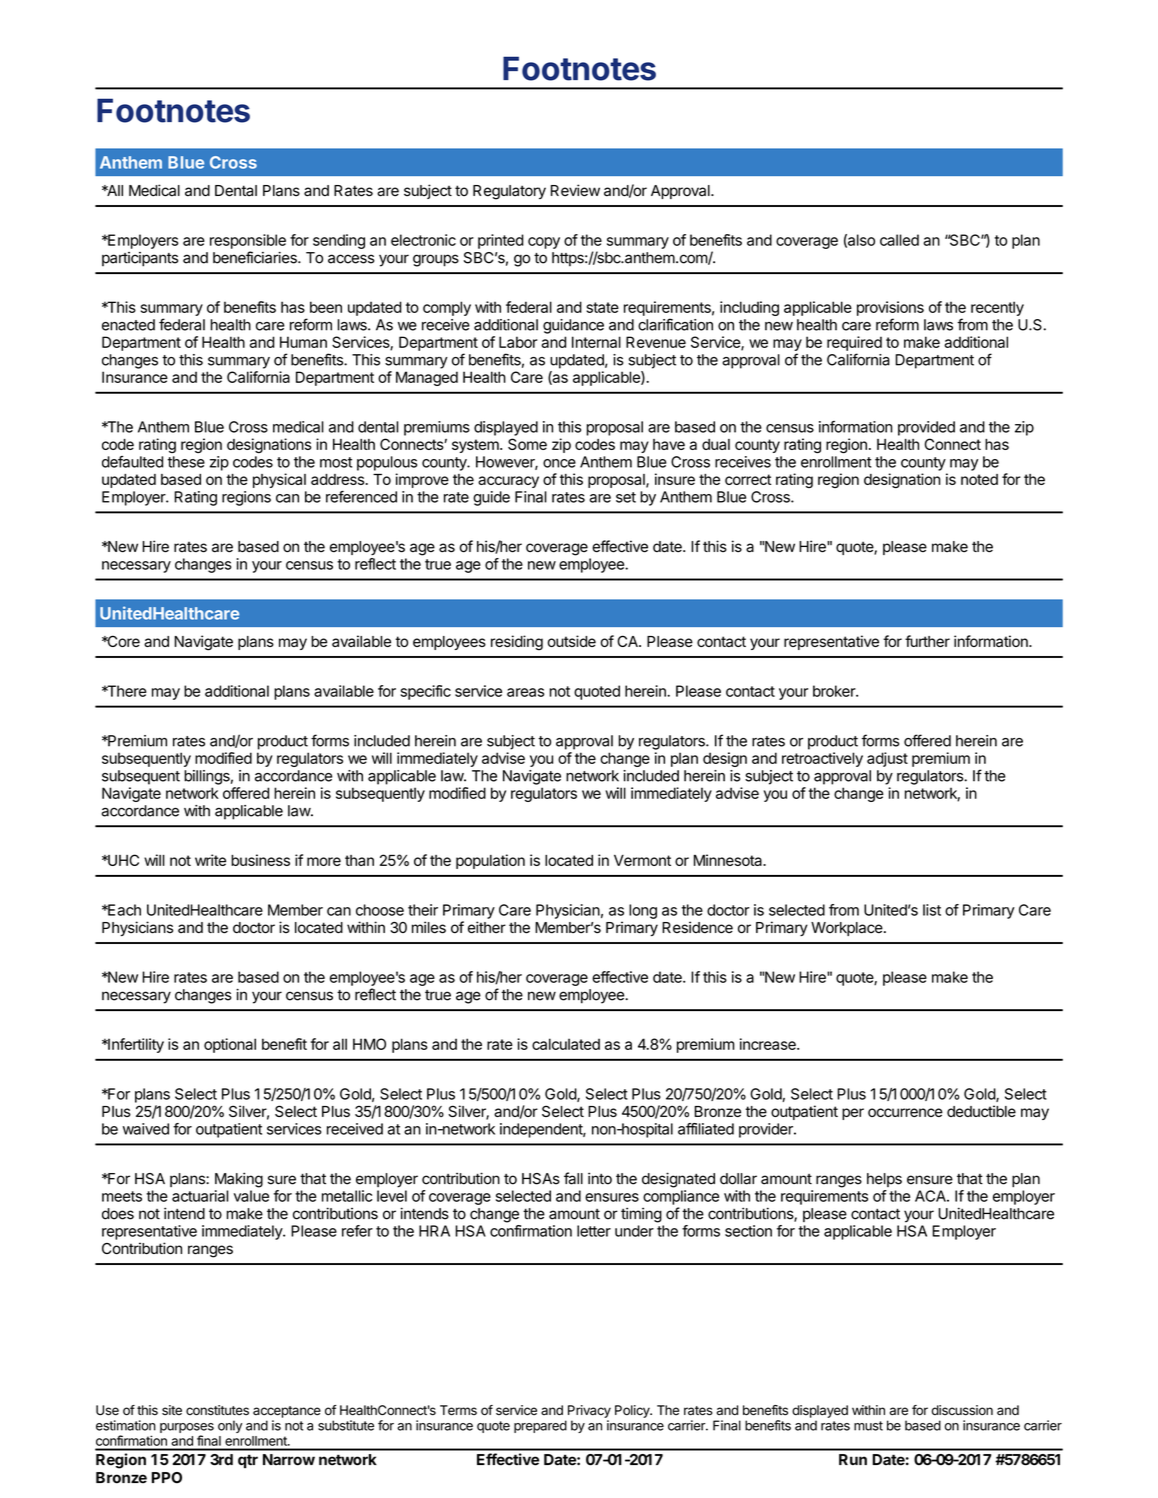  What do you see at coordinates (899, 240) in the screenshot?
I see `called` at bounding box center [899, 240].
